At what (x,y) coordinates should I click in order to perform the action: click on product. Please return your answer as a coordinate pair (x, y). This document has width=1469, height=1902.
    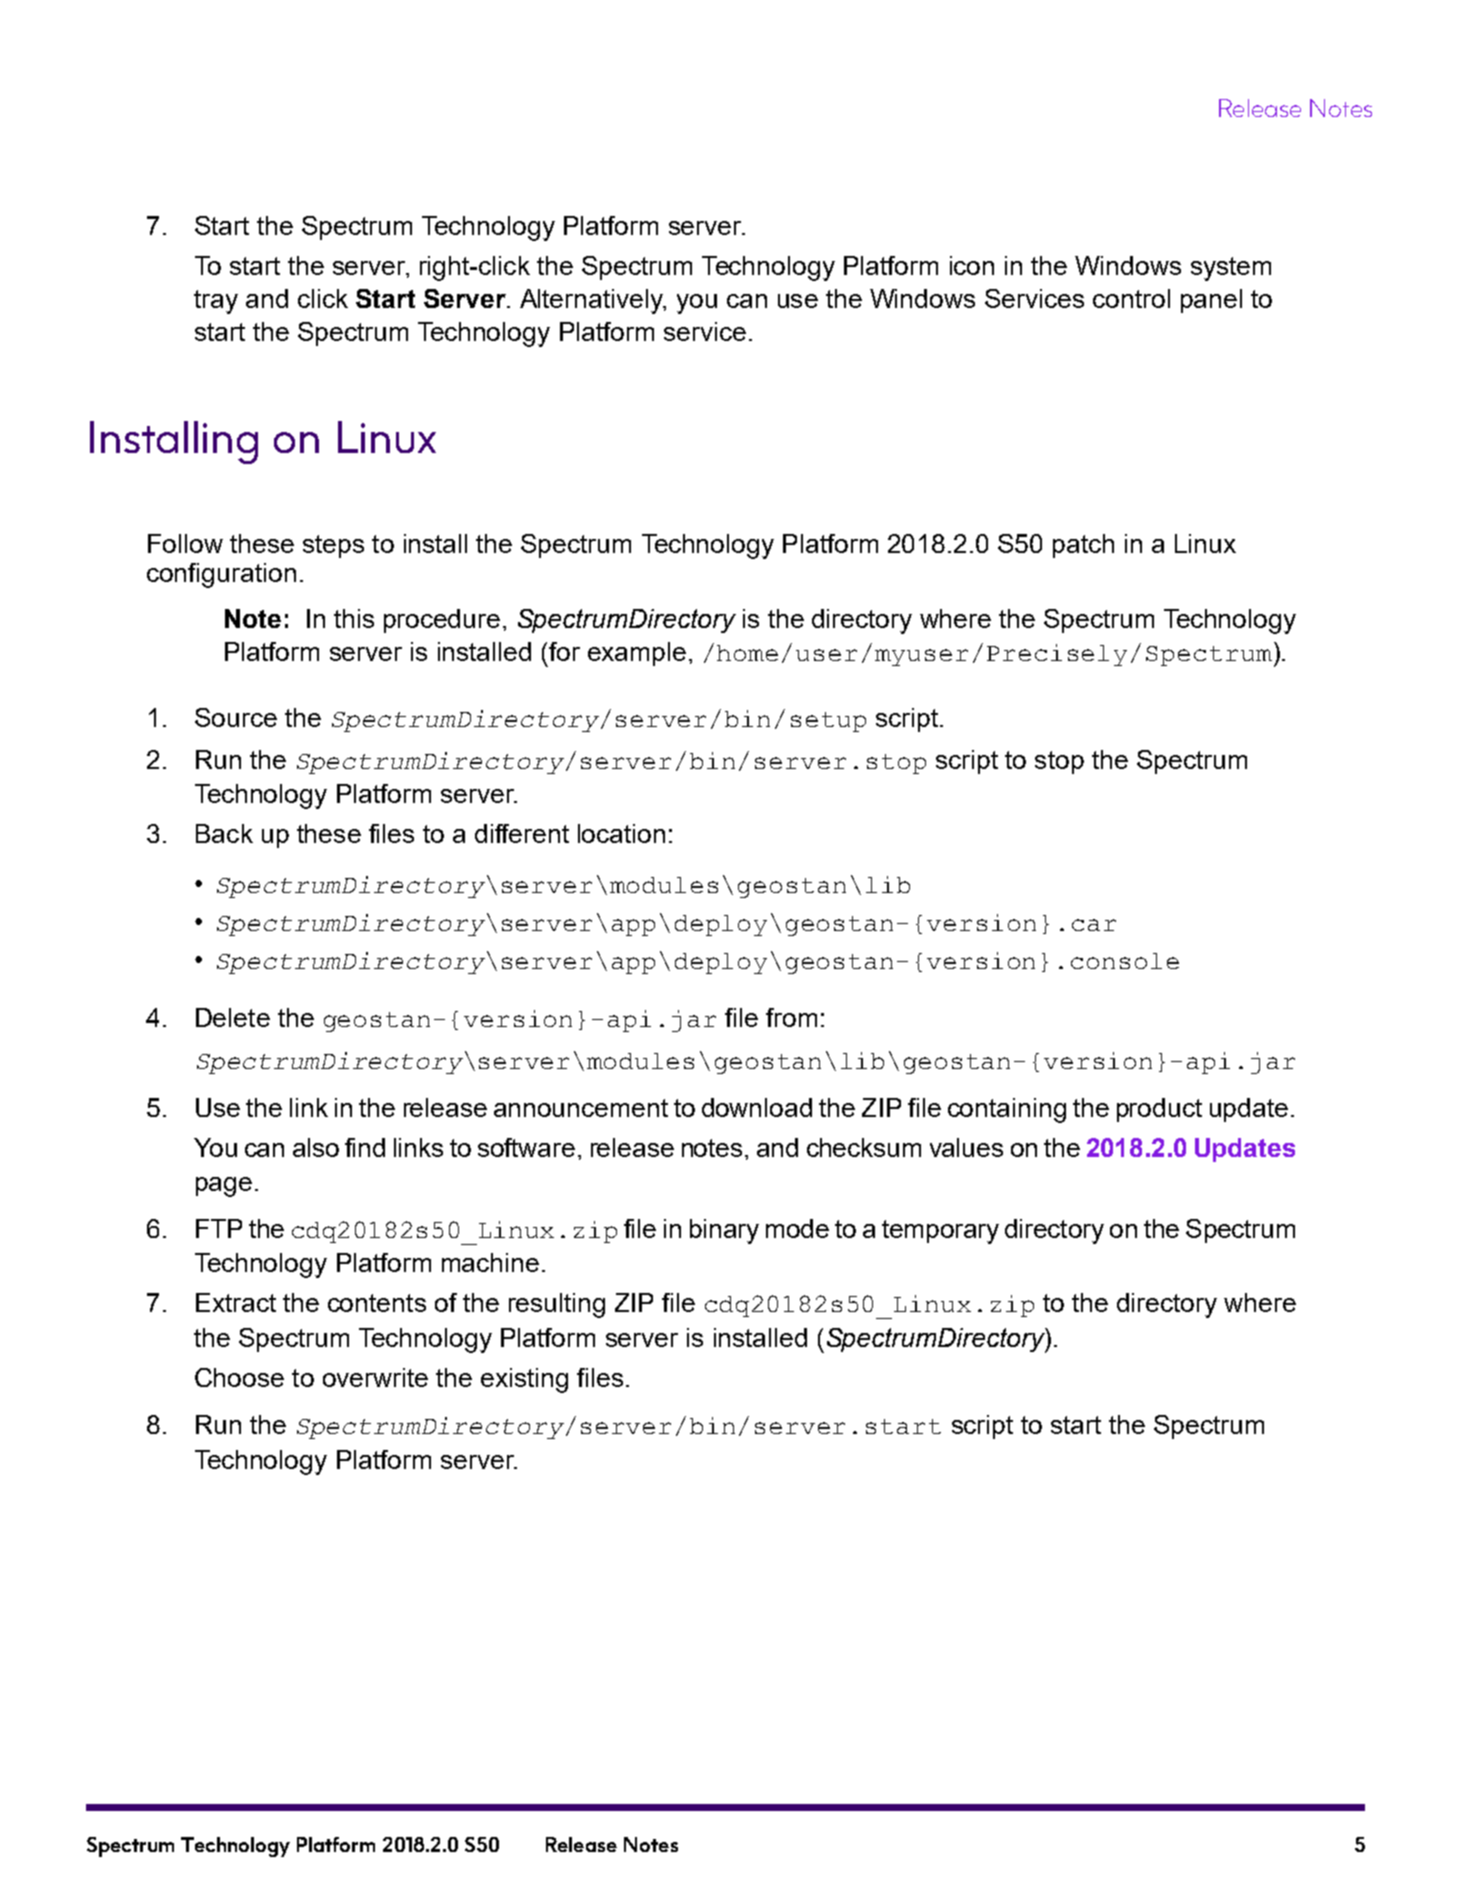
    Looking at the image, I should click on (1159, 1110).
